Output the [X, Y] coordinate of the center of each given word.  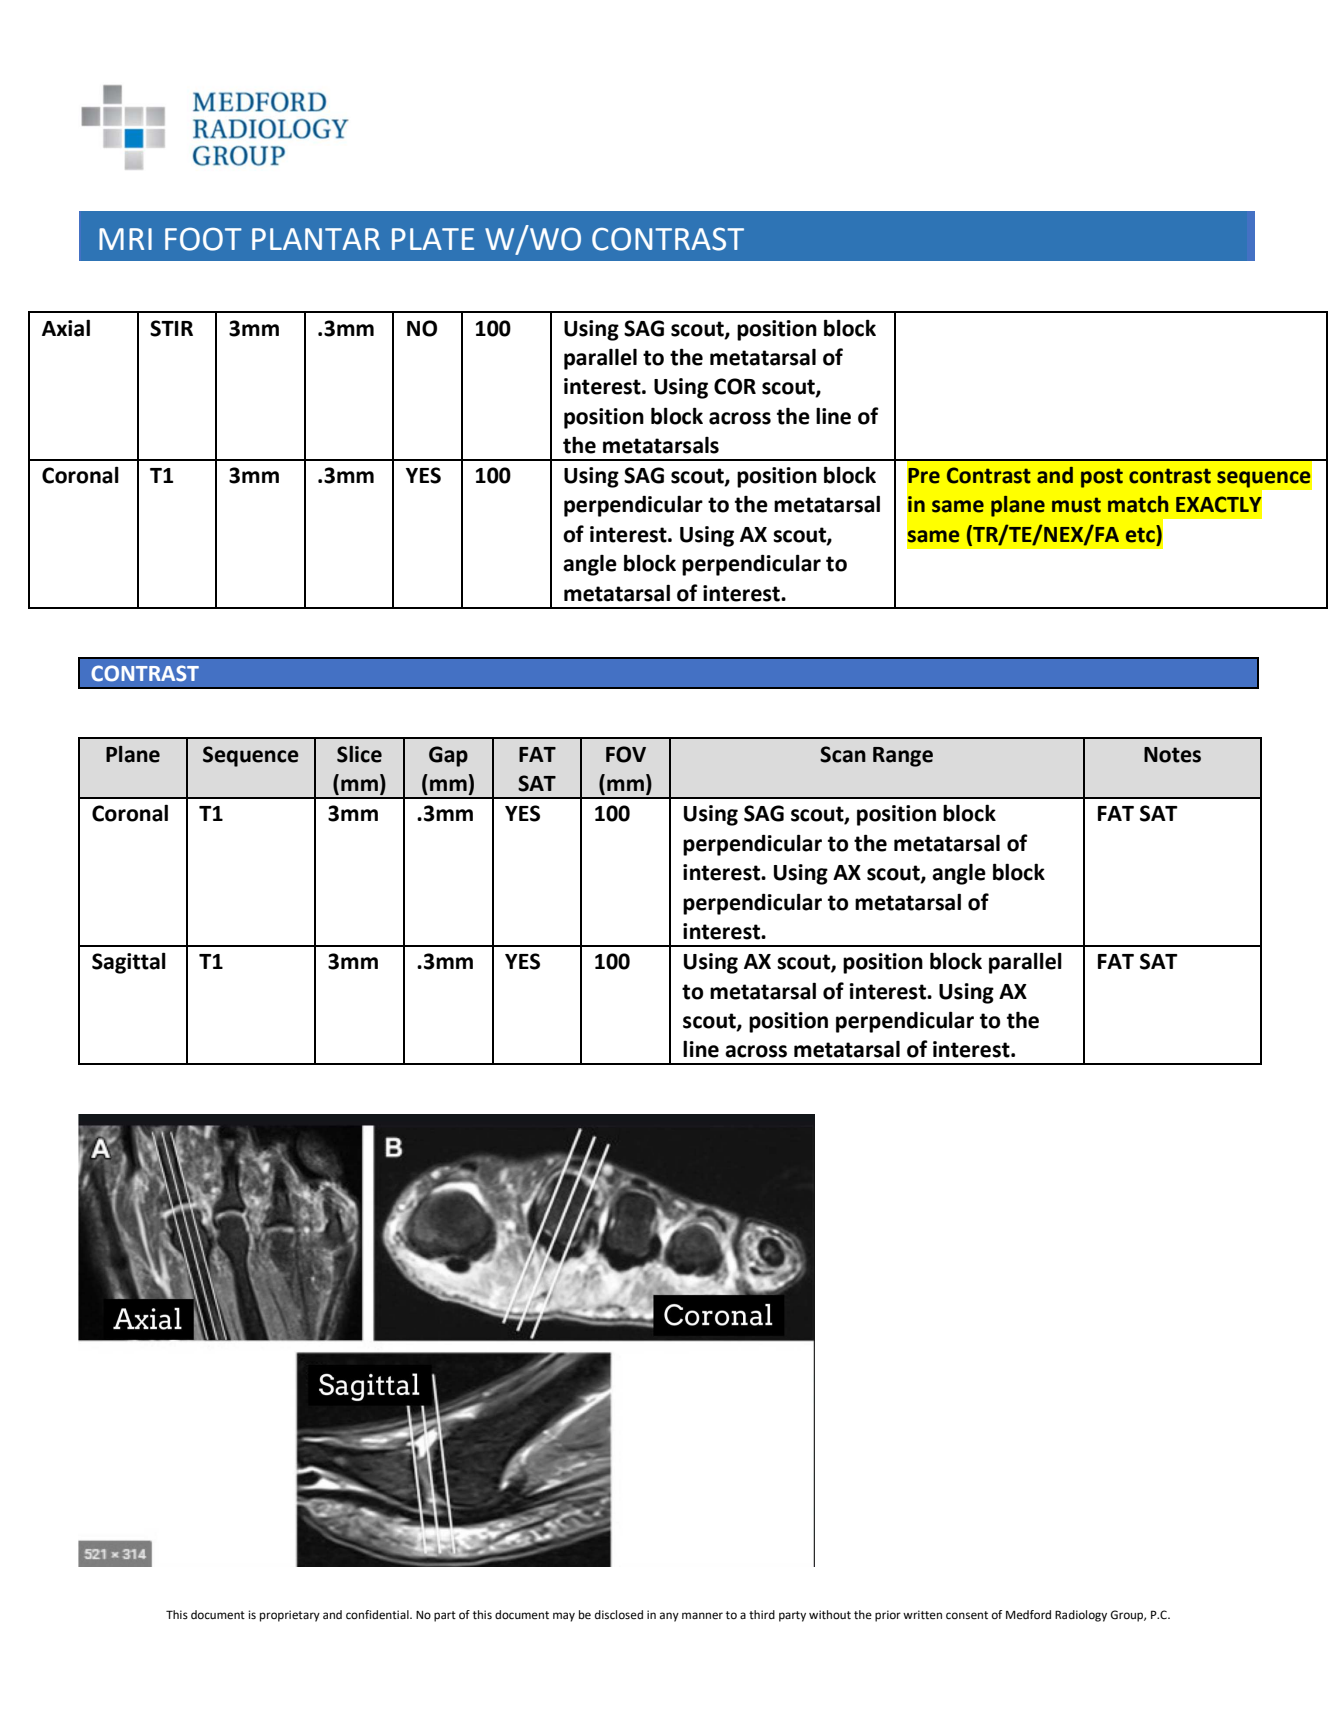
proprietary [290, 1616]
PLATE [433, 239]
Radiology [1081, 1616]
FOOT [203, 239]
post [1102, 478]
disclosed [619, 1615]
